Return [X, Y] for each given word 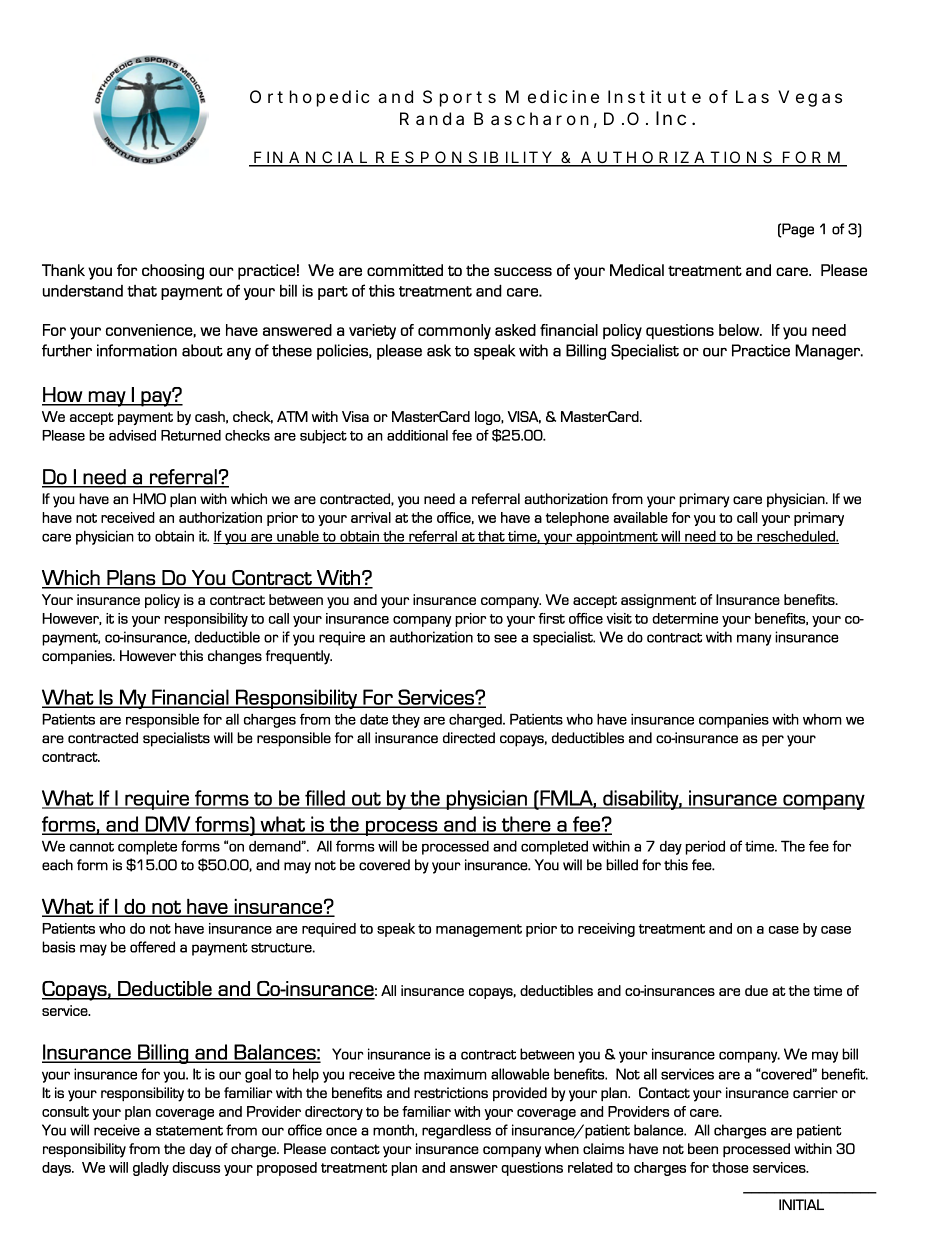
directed [469, 738]
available [640, 517]
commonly [454, 332]
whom [822, 719]
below [740, 330]
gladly [151, 1169]
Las [752, 96]
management [479, 930]
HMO [149, 499]
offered [152, 947]
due [756, 990]
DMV [168, 825]
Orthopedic [309, 98]
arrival [371, 517]
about [202, 350]
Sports [459, 98]
